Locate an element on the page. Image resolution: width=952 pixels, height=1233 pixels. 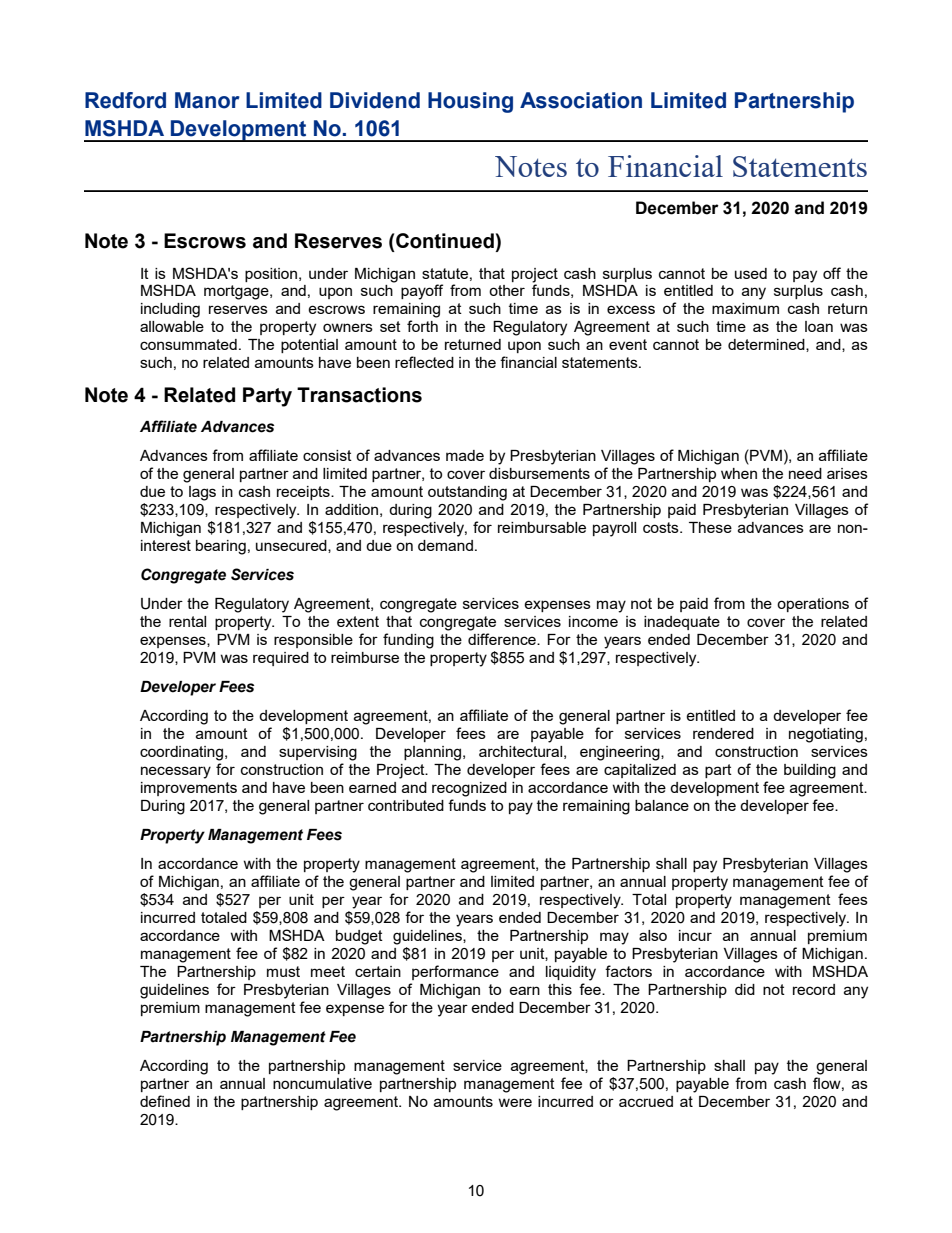
defined is located at coordinates (165, 1101).
